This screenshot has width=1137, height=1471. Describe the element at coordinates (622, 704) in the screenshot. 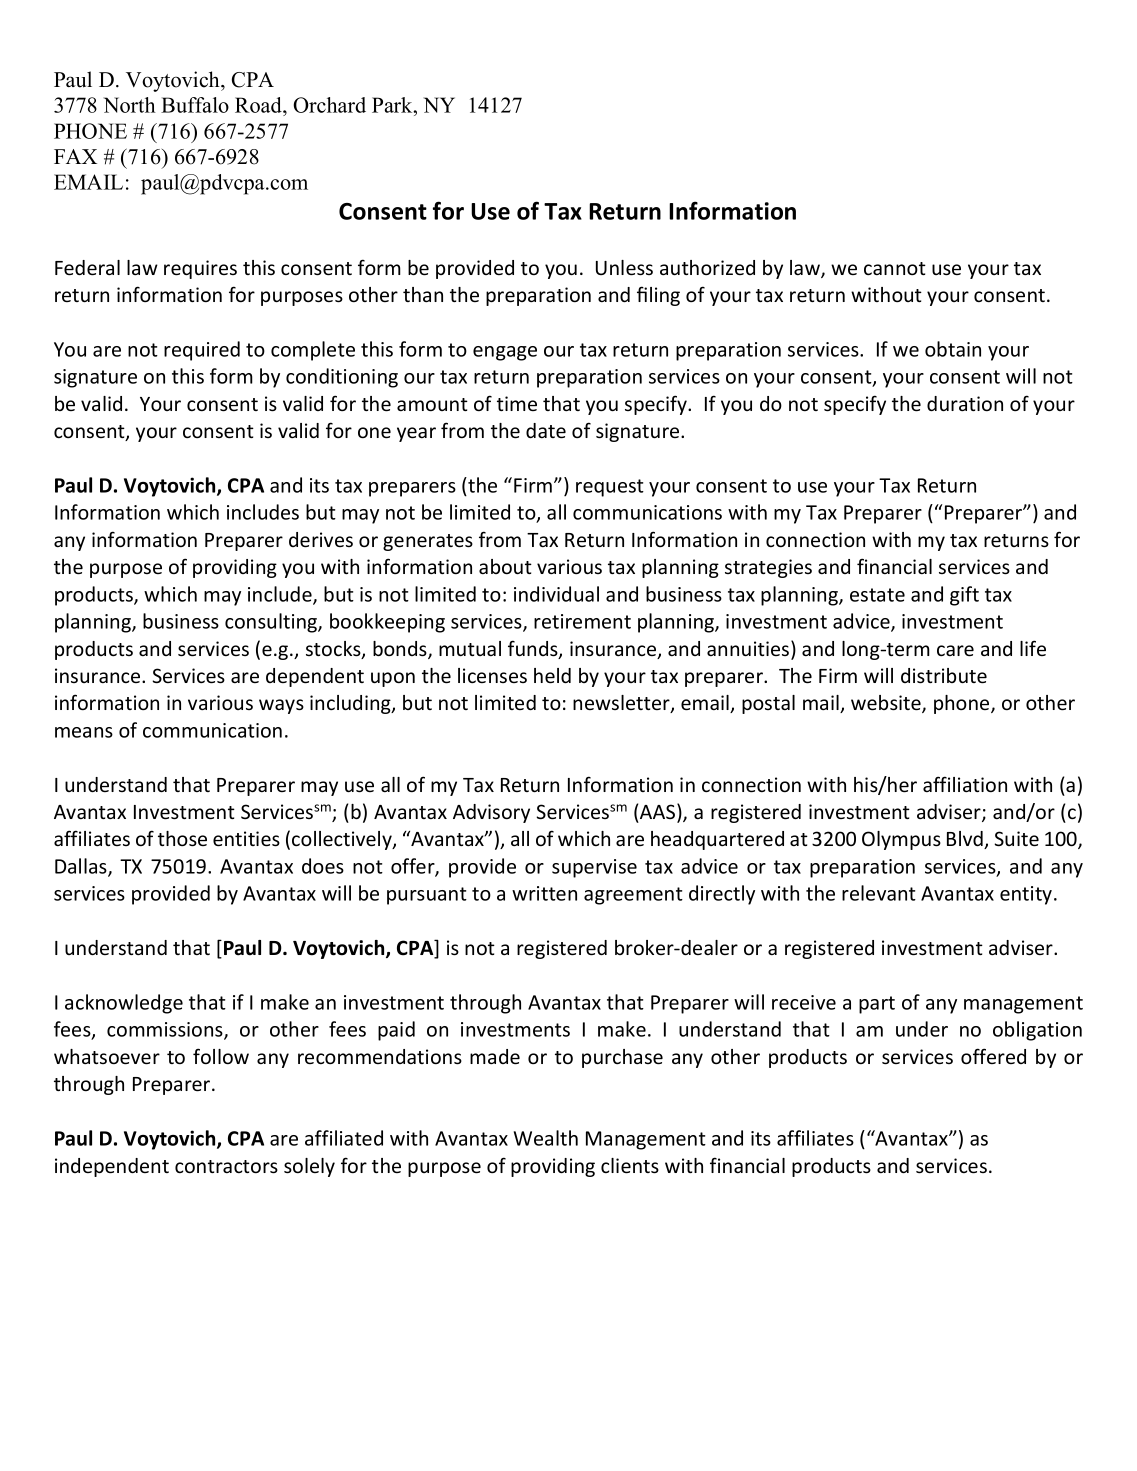

I see `newsletter` at that location.
